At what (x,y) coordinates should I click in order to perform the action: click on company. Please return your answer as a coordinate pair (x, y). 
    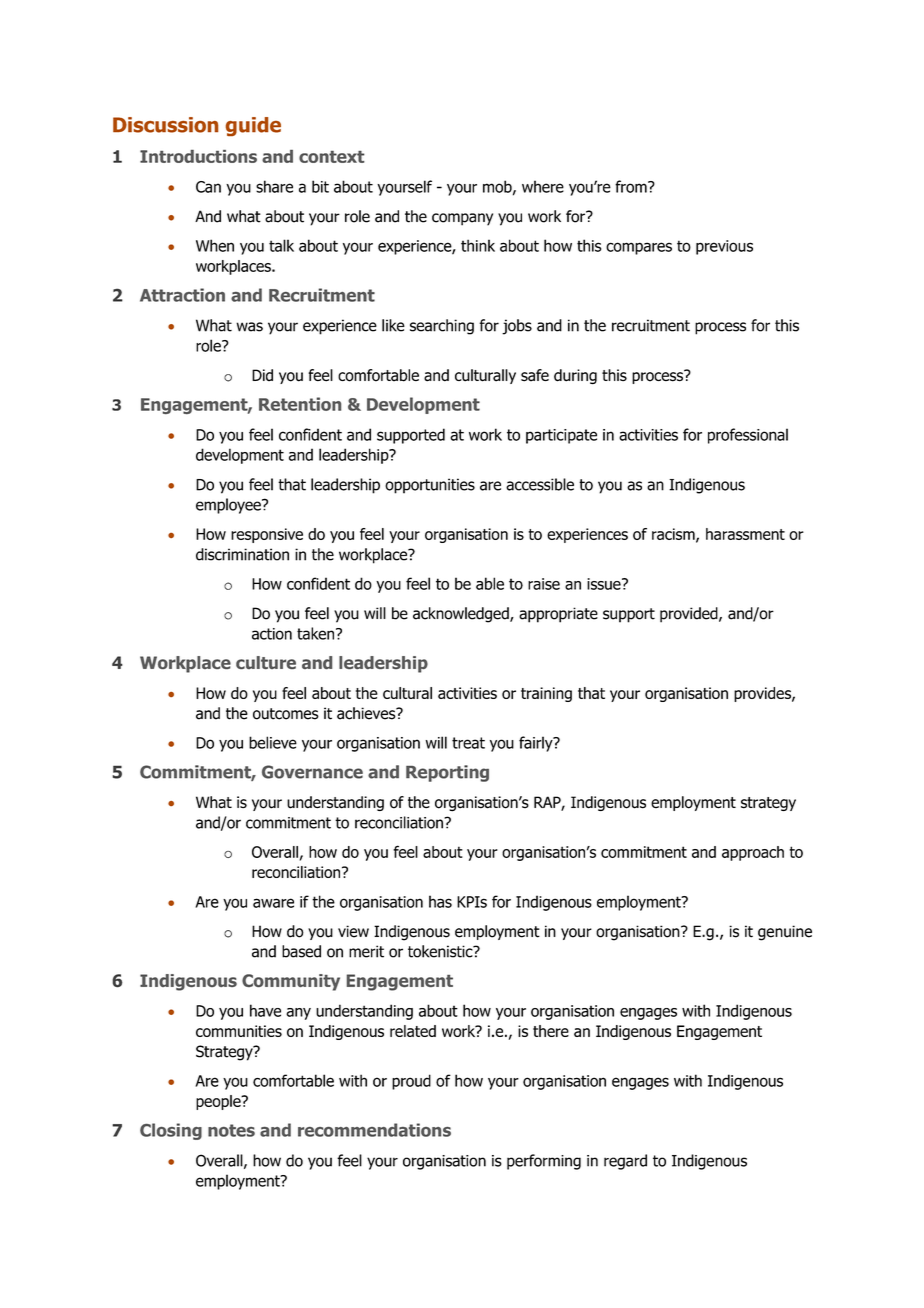
    Looking at the image, I should click on (462, 219).
